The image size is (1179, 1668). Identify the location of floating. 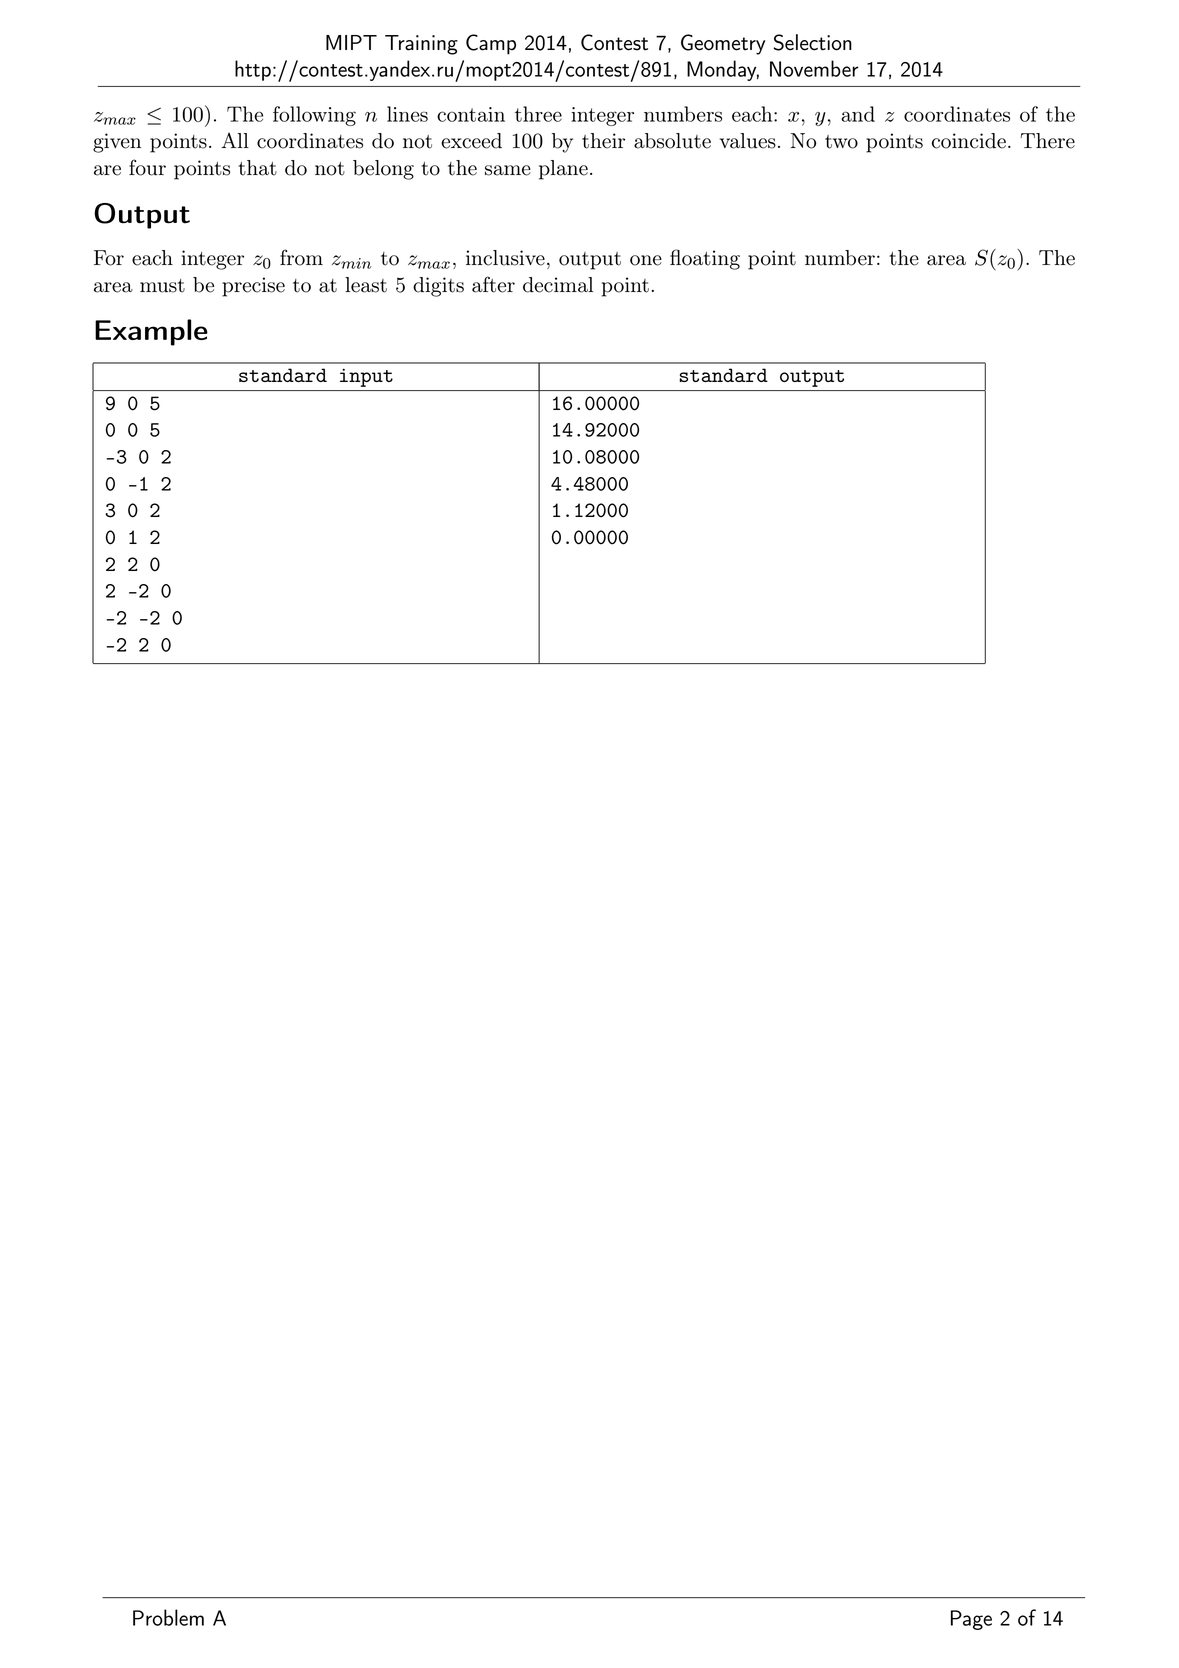
(705, 259).
